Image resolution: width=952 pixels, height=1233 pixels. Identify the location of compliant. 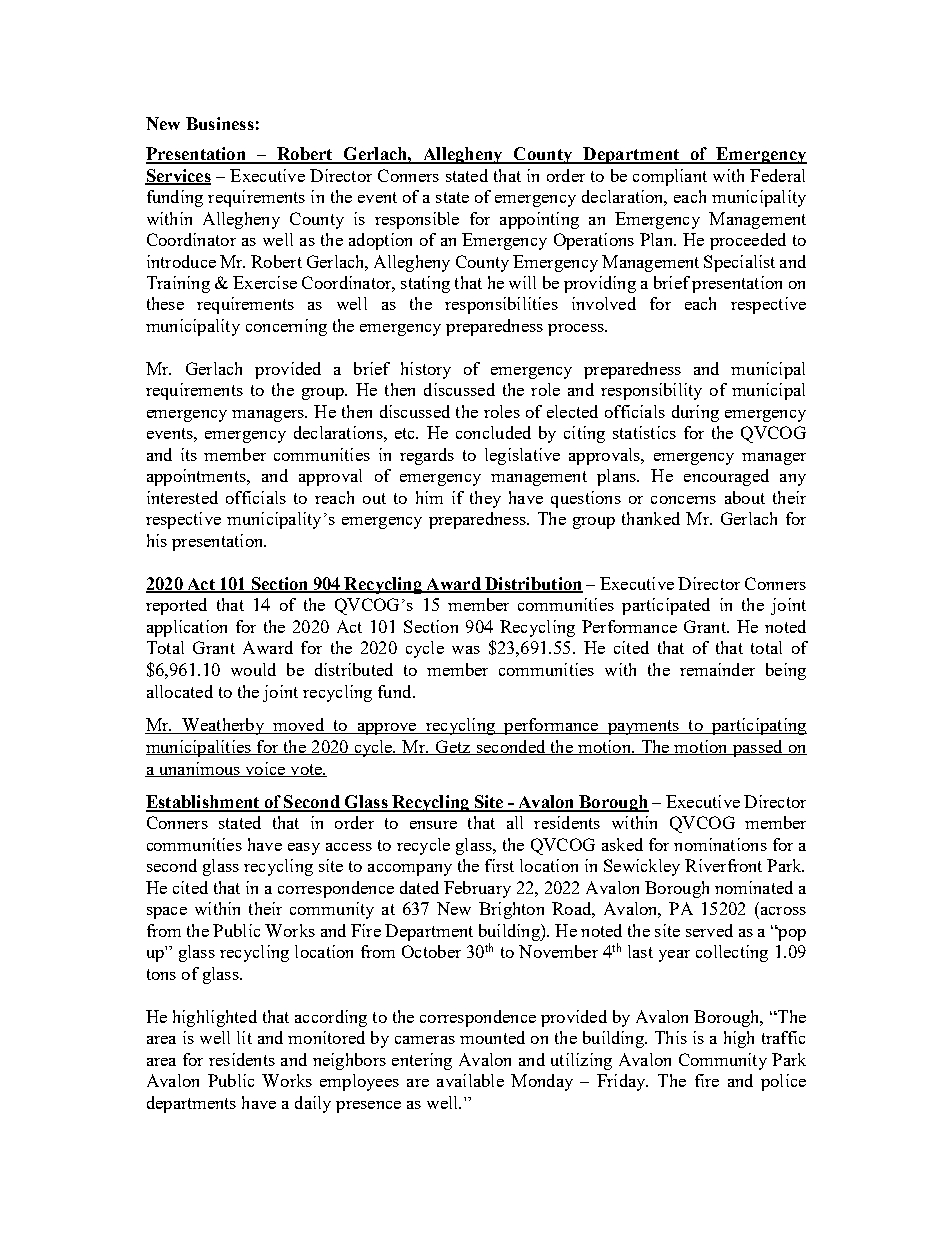
(670, 177).
